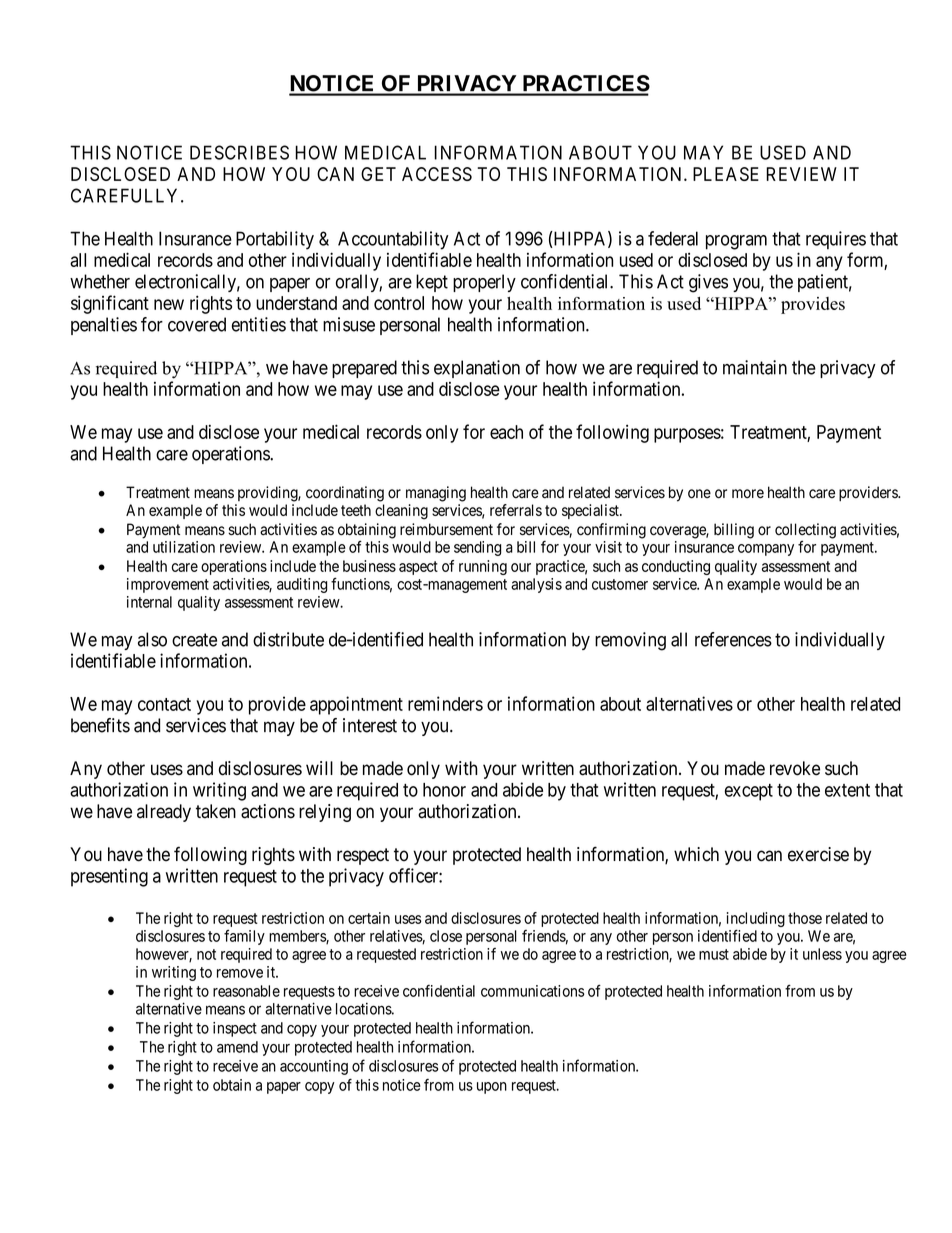 Image resolution: width=952 pixels, height=1233 pixels. Describe the element at coordinates (216, 811) in the screenshot. I see `taken` at that location.
